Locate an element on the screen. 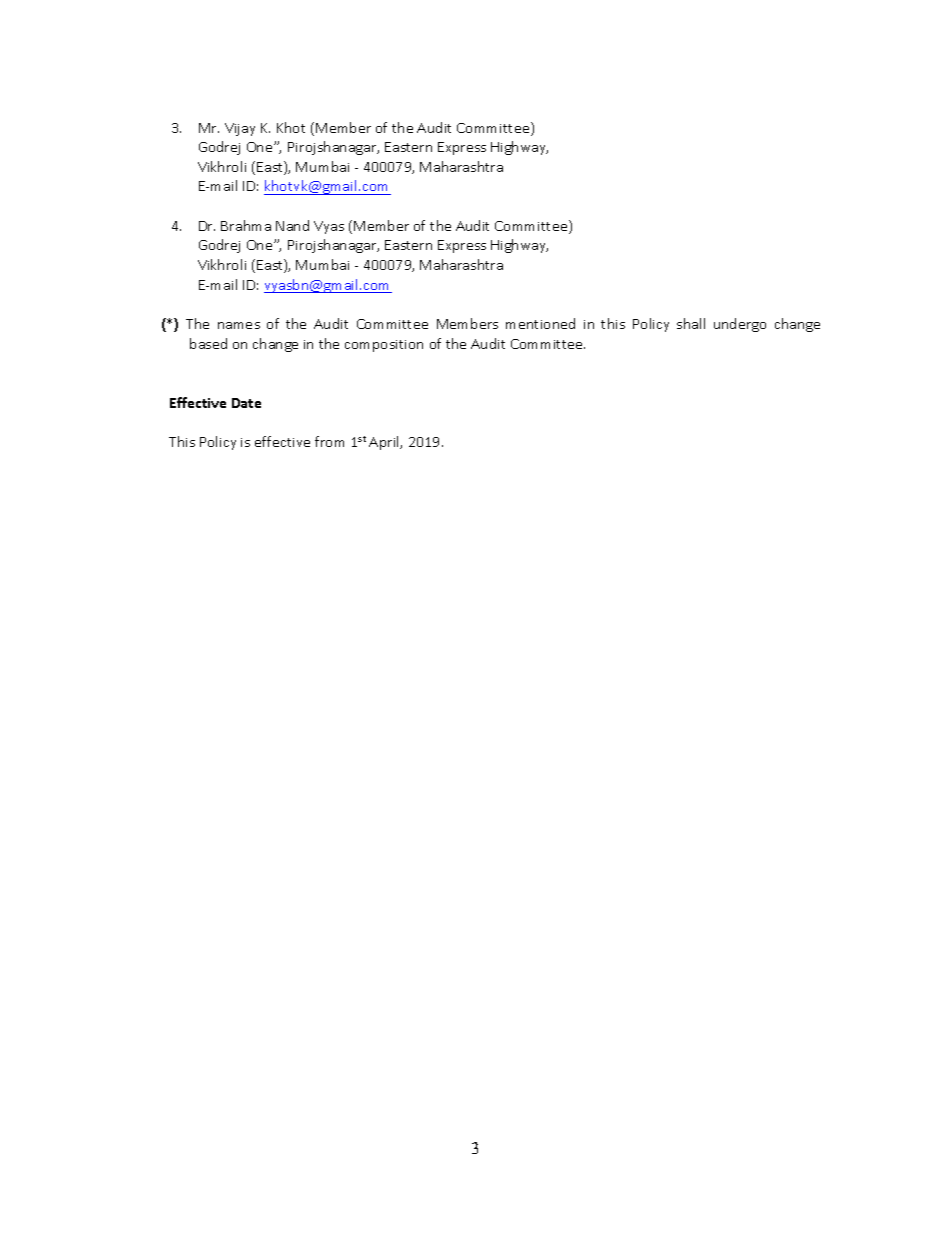 The image size is (952, 1233). shall is located at coordinates (691, 323).
